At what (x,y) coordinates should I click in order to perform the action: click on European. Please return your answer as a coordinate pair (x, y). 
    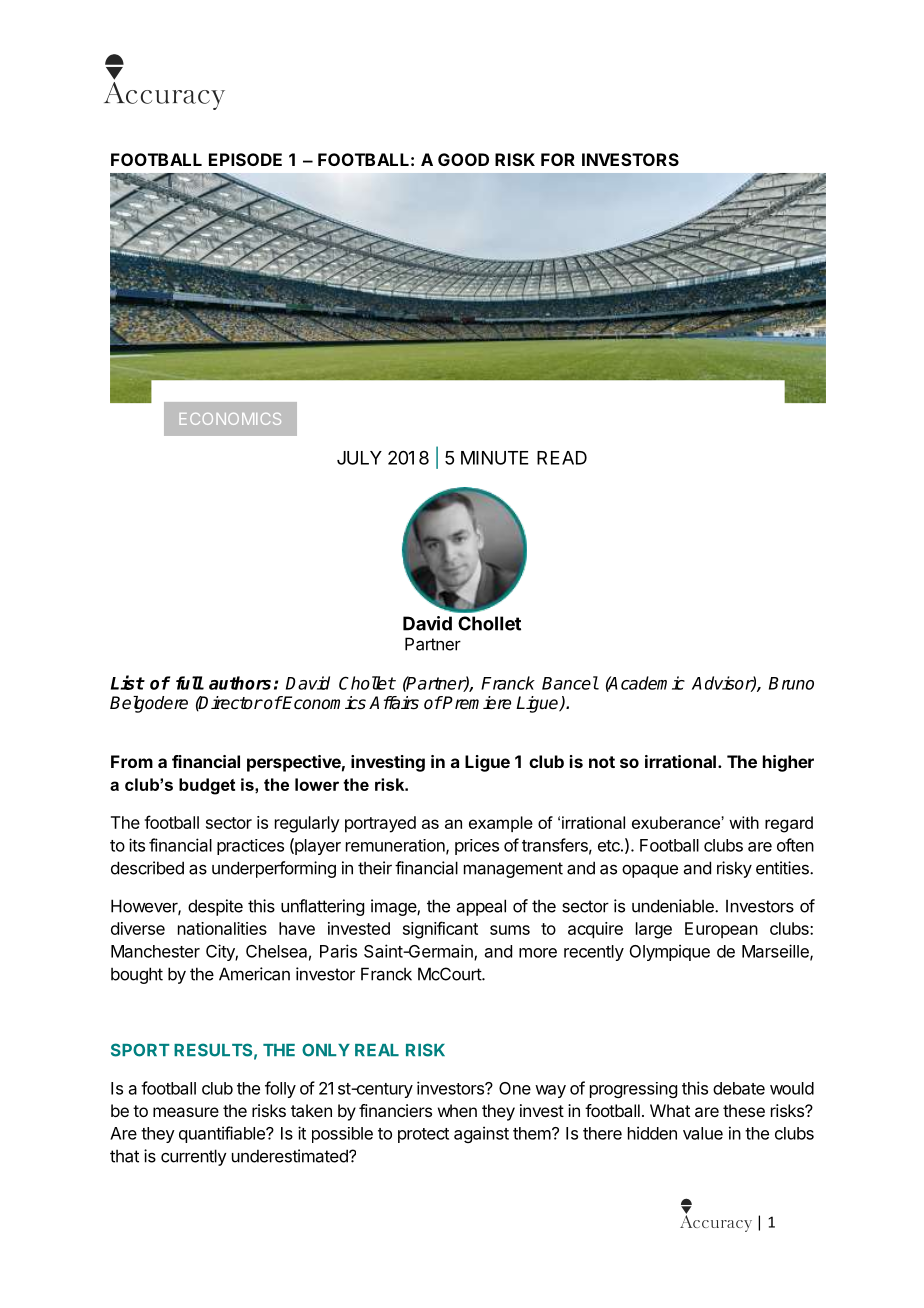
    Looking at the image, I should click on (721, 930).
